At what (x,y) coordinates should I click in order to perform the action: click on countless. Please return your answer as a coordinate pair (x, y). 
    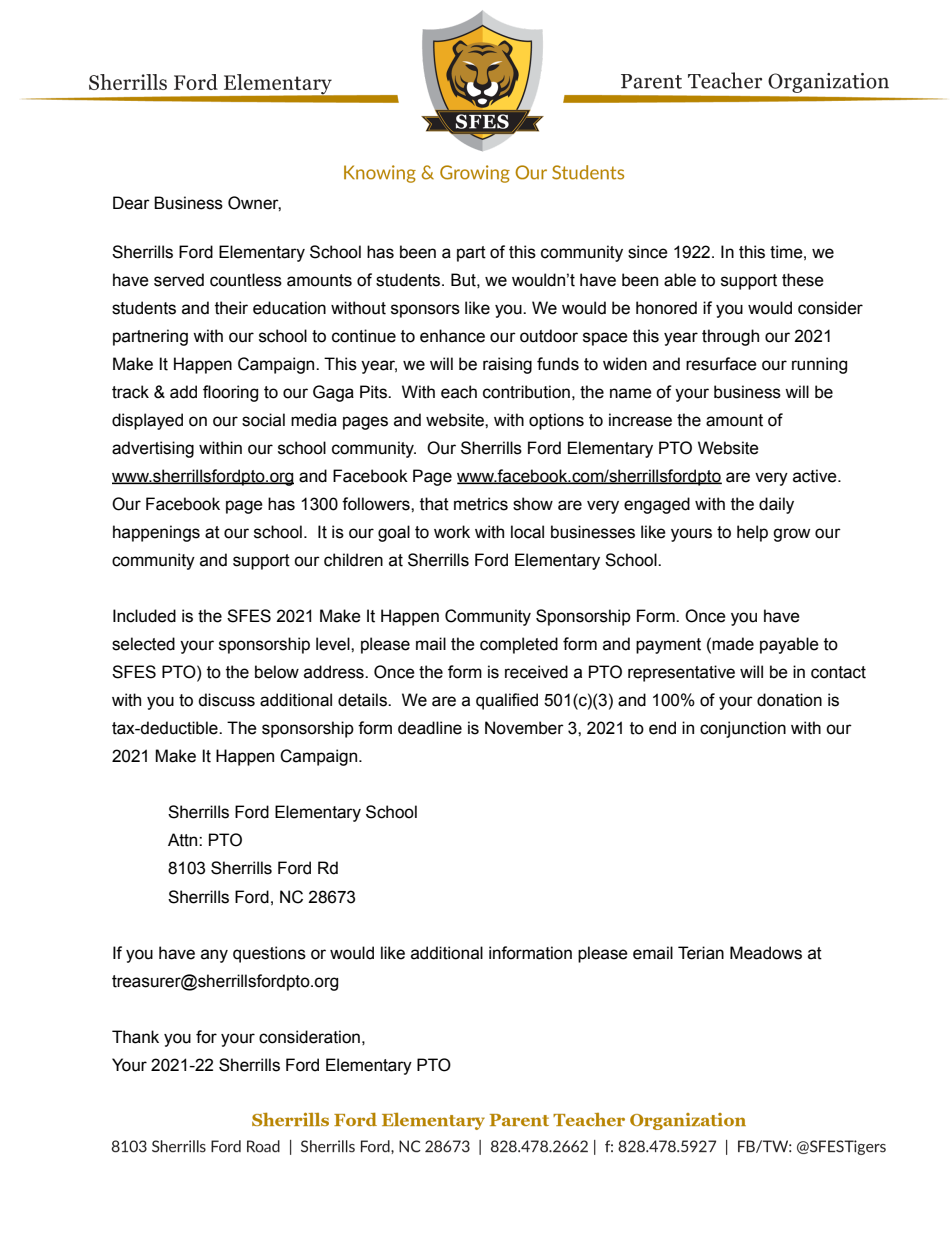
    Looking at the image, I should click on (246, 280).
